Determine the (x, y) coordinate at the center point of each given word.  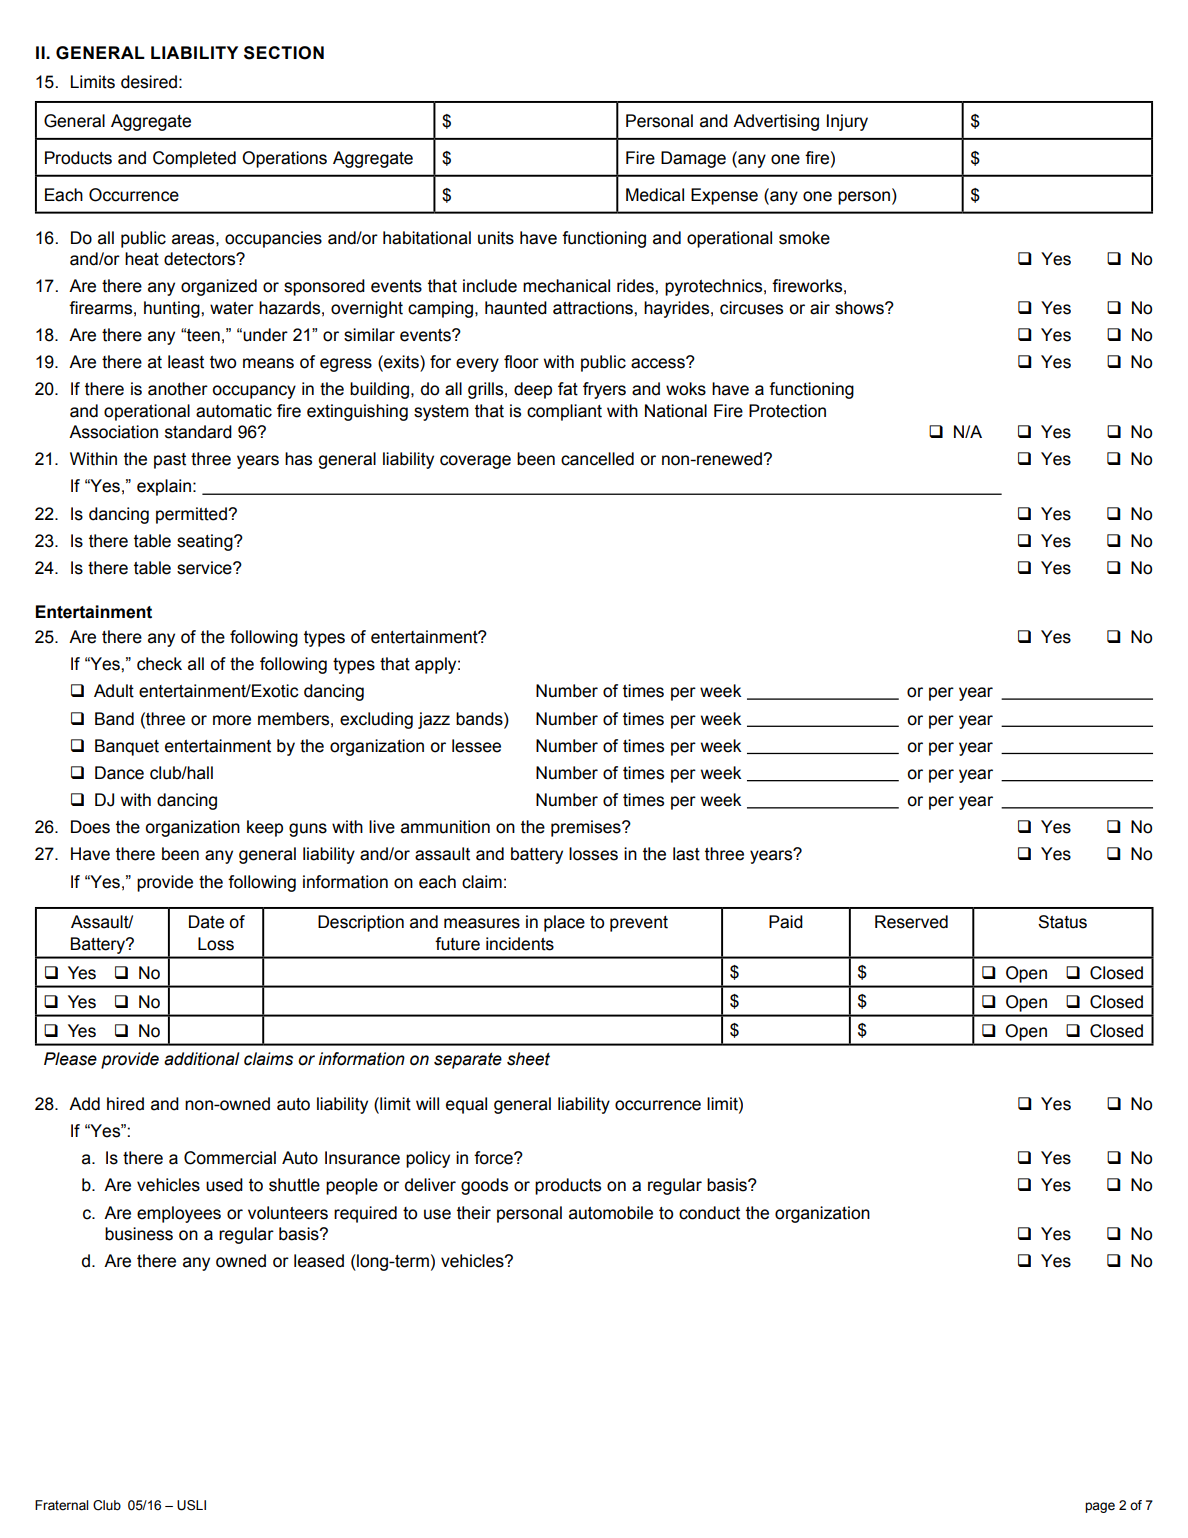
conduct (709, 1213)
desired (149, 82)
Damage (693, 159)
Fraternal (61, 1505)
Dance (119, 773)
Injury (847, 122)
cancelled (597, 459)
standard (198, 432)
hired (125, 1104)
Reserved (911, 922)
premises (587, 828)
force (494, 1158)
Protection (787, 411)
